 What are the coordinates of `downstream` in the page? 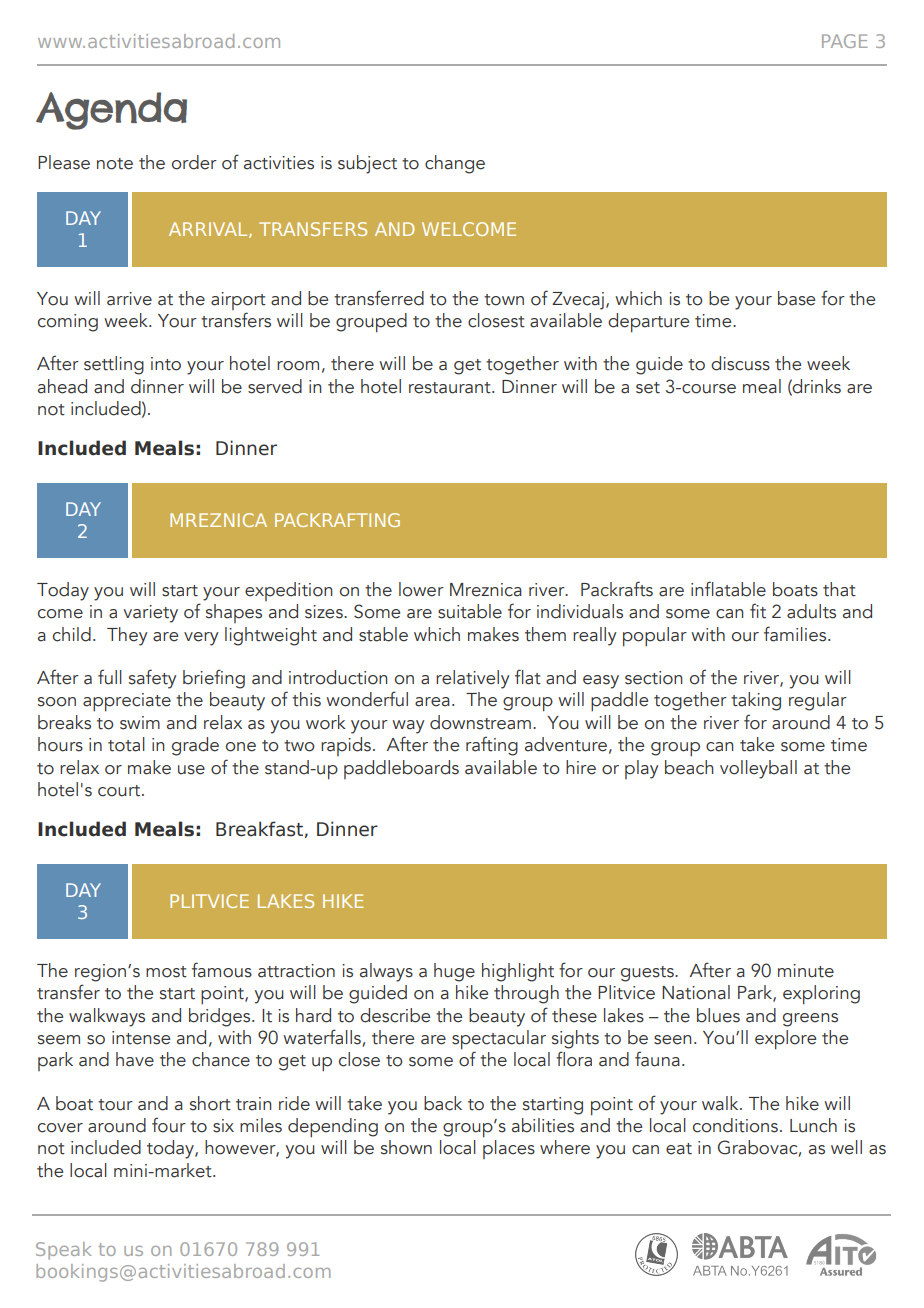 It's located at (480, 722).
